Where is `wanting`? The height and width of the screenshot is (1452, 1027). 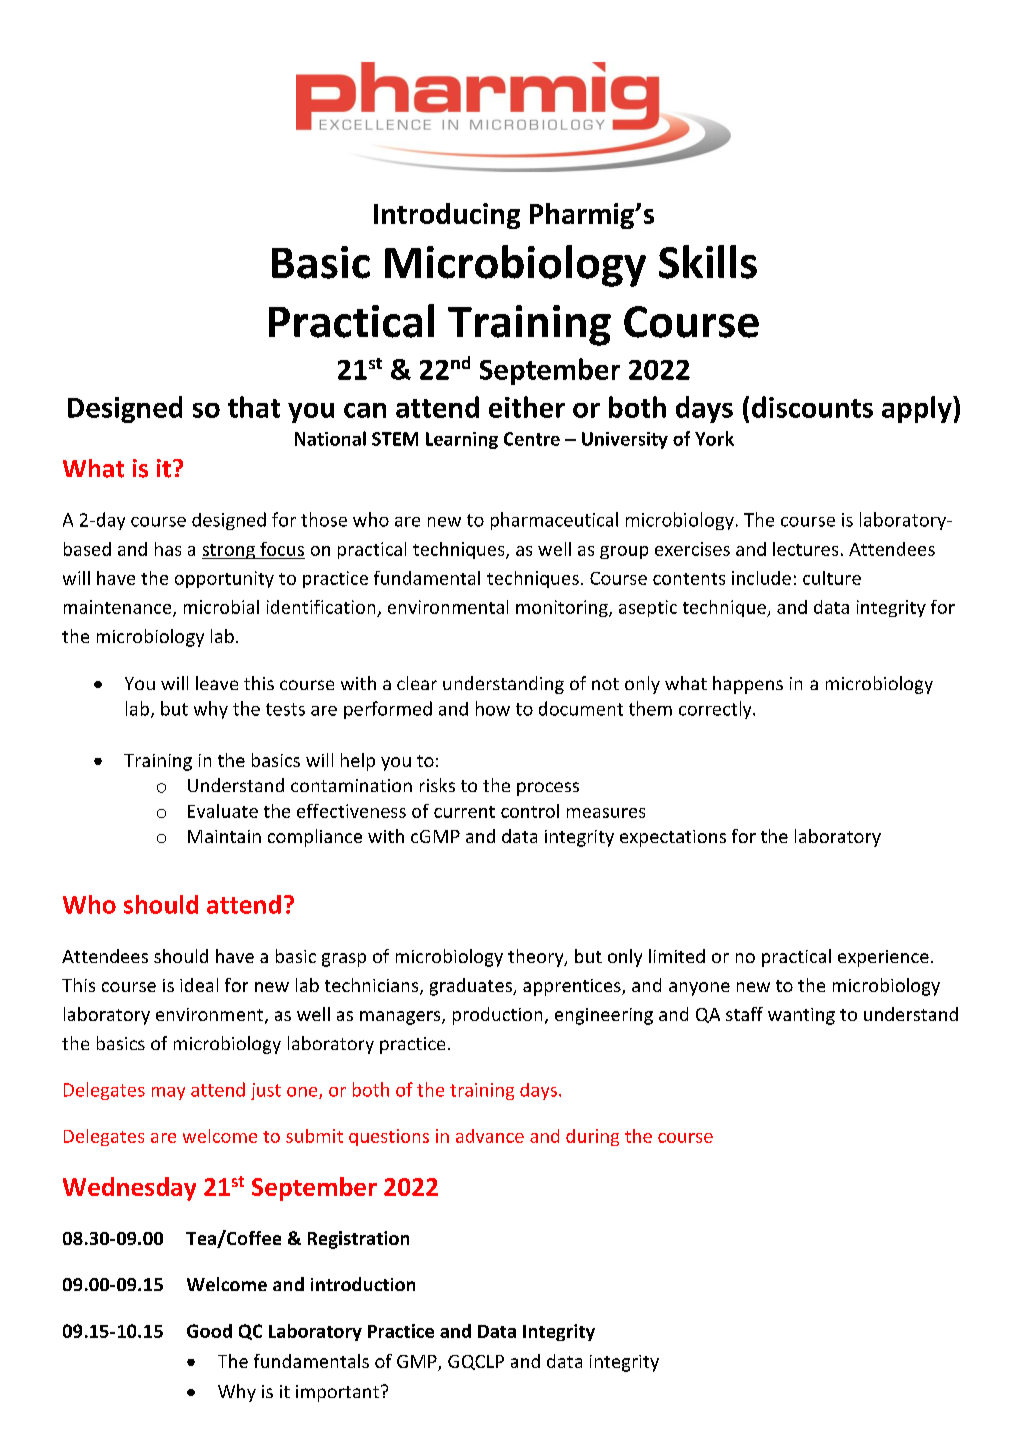 wanting is located at coordinates (801, 1016).
